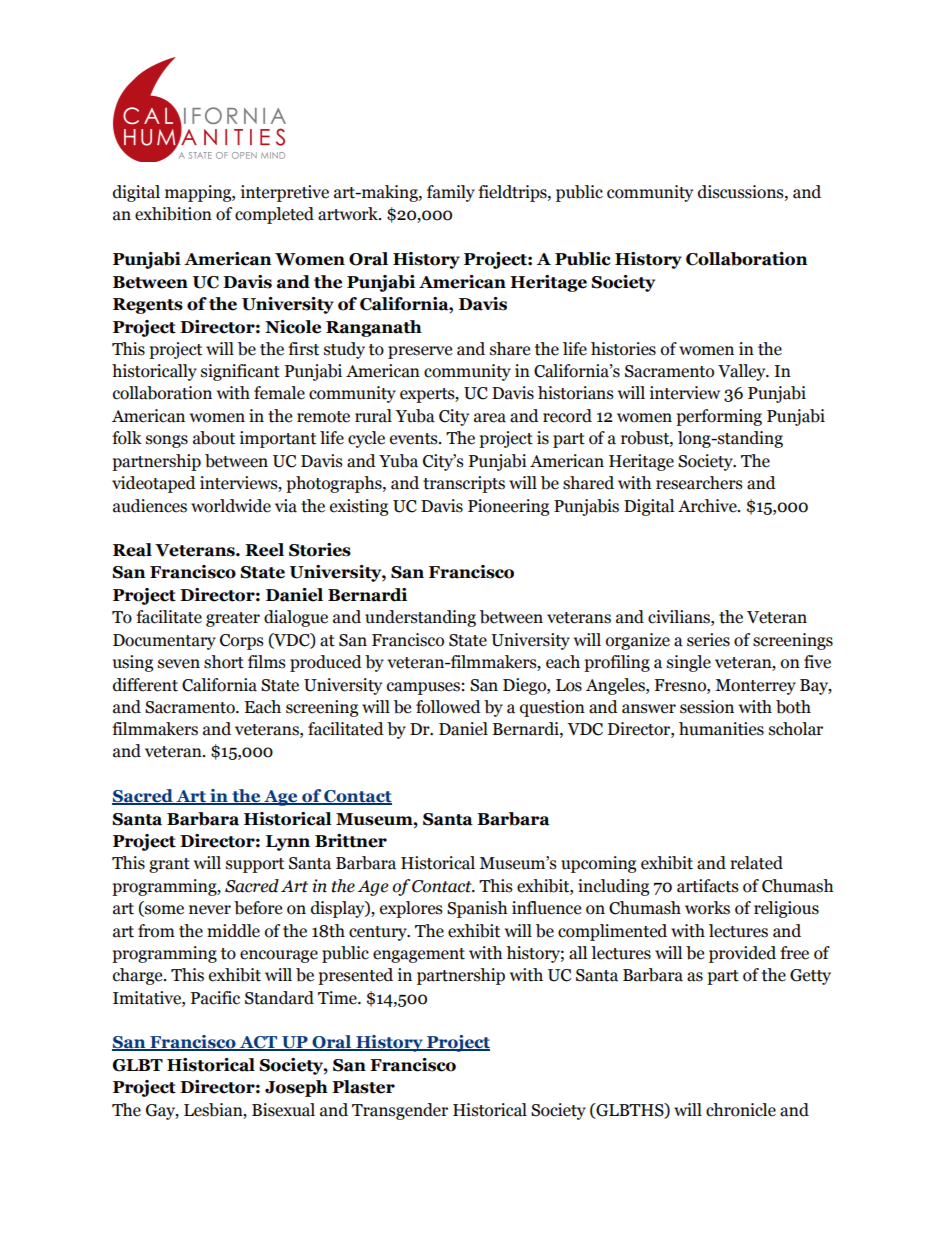 The width and height of the screenshot is (952, 1233). I want to click on followed, so click(448, 707).
